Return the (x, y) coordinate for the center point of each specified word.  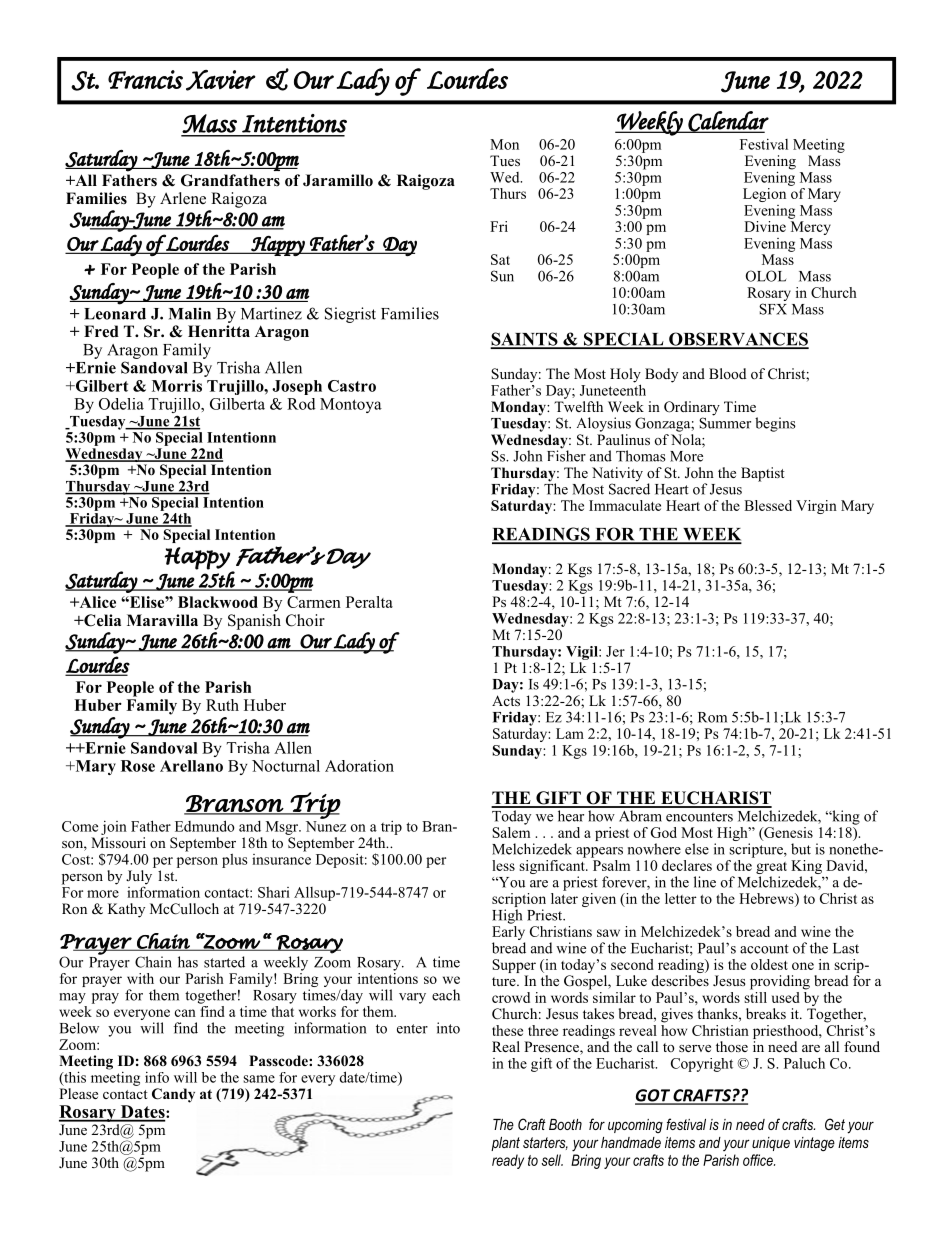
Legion (764, 195)
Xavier (221, 80)
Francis (145, 79)
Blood (727, 373)
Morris (177, 386)
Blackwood (218, 602)
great (771, 869)
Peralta (369, 602)
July (139, 878)
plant (505, 1144)
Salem (511, 831)
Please (78, 1093)
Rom (712, 717)
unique (771, 1144)
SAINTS (525, 340)
